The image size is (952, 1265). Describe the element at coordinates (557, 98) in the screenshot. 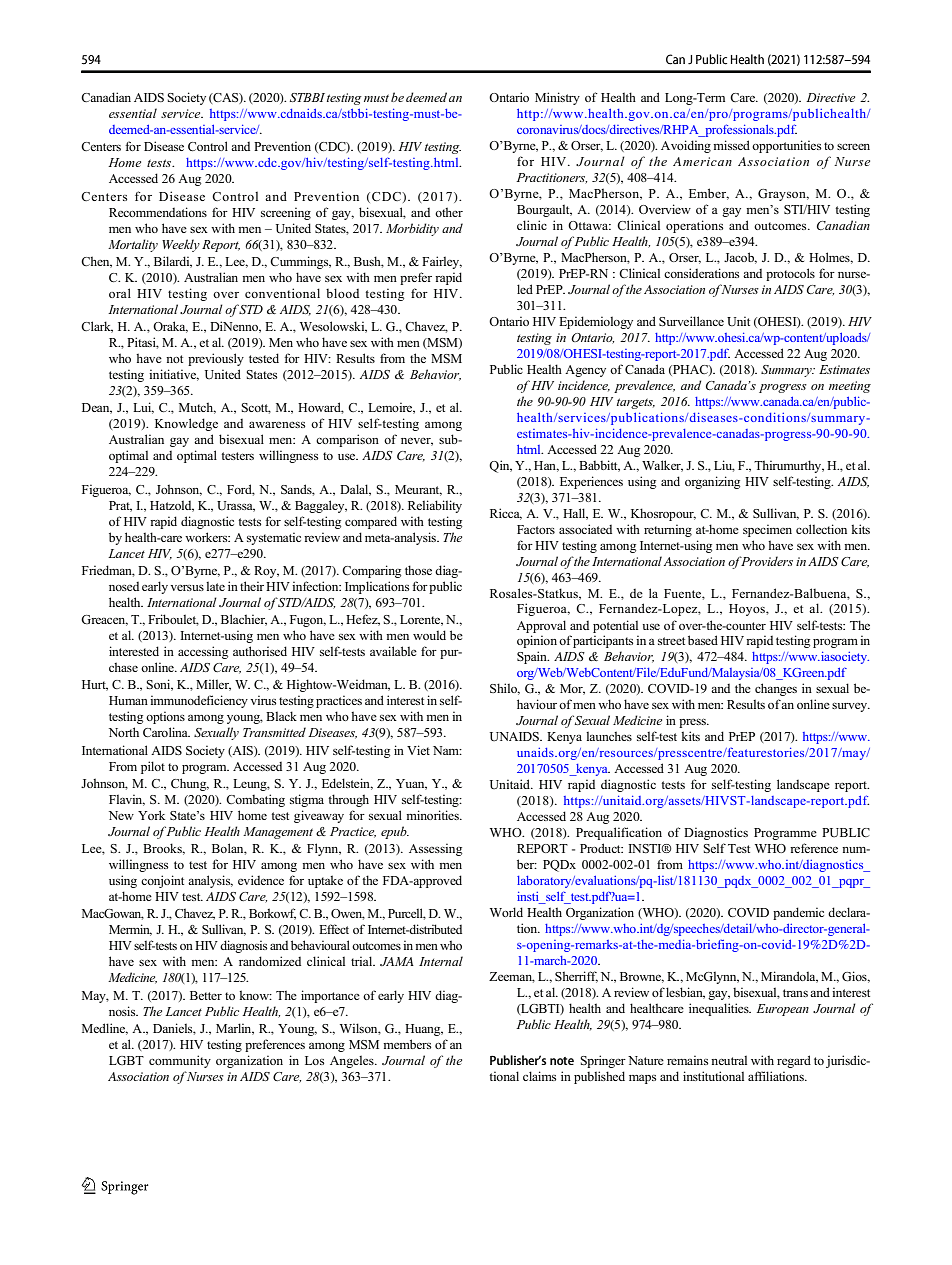

I see `Ministry` at that location.
